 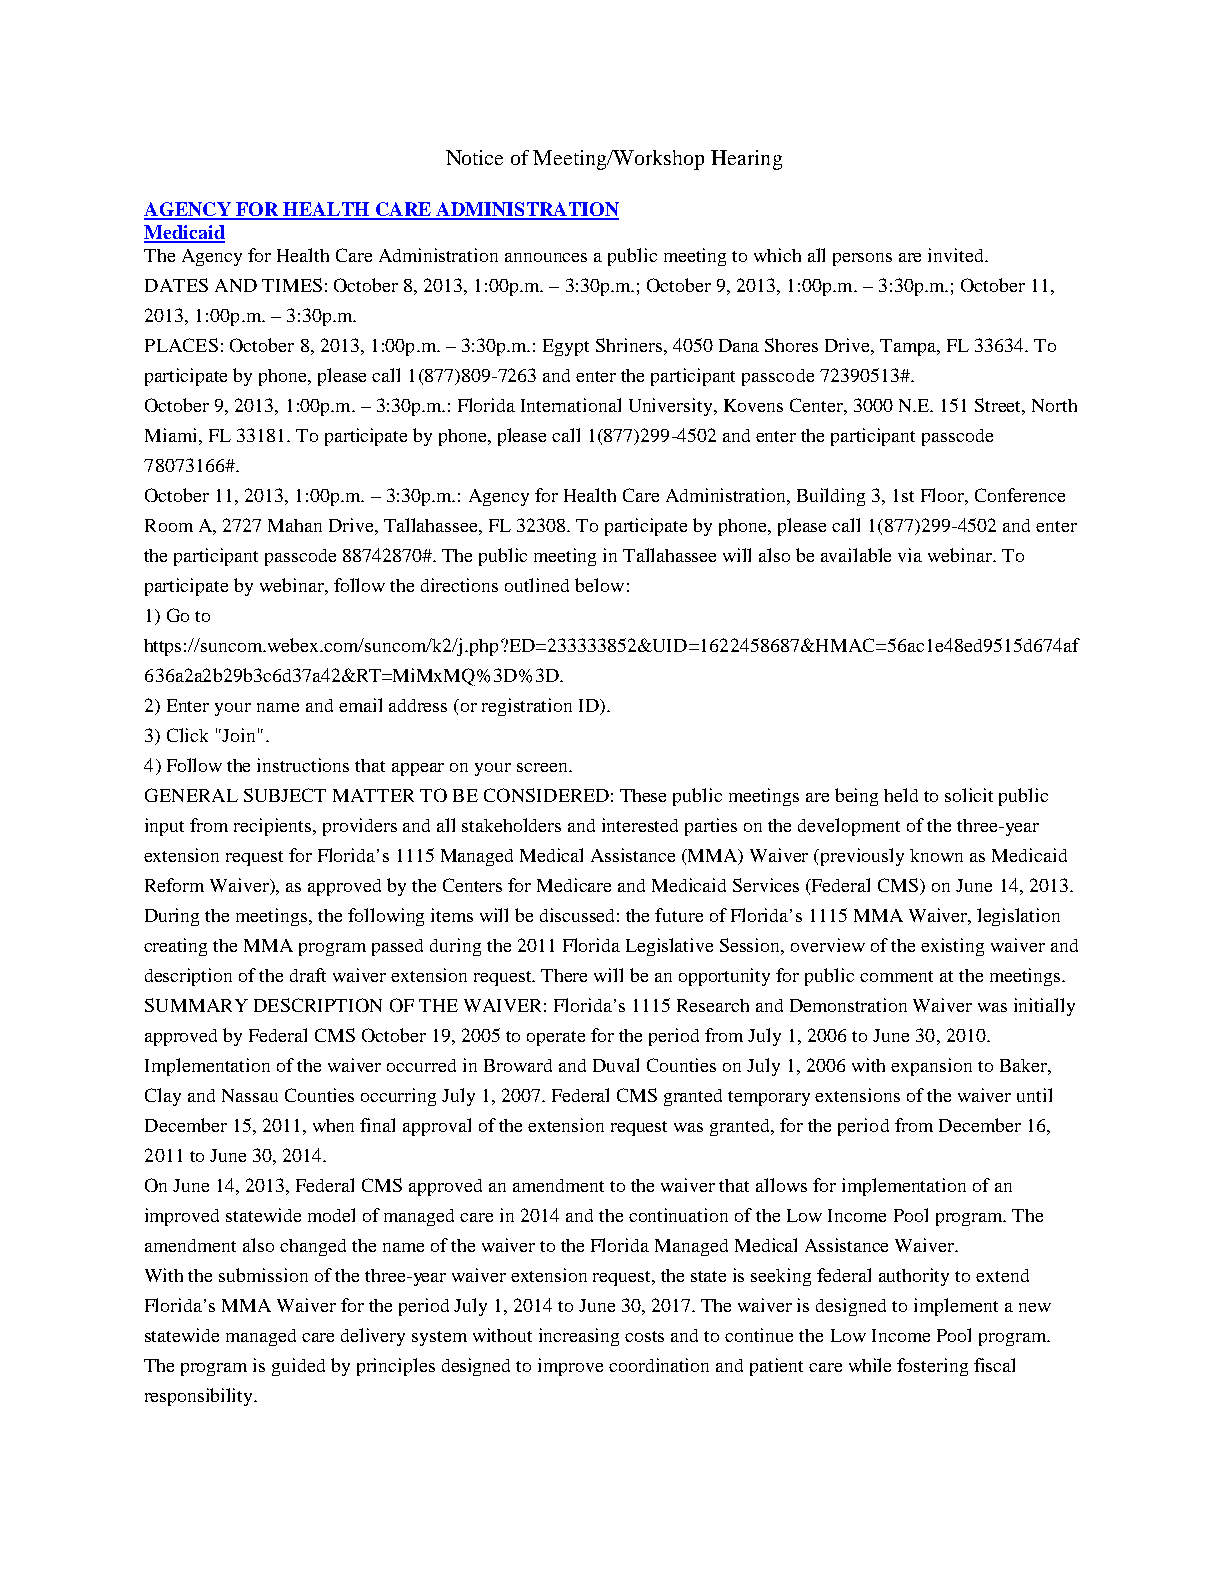 I want to click on Nassau, so click(x=250, y=1095).
